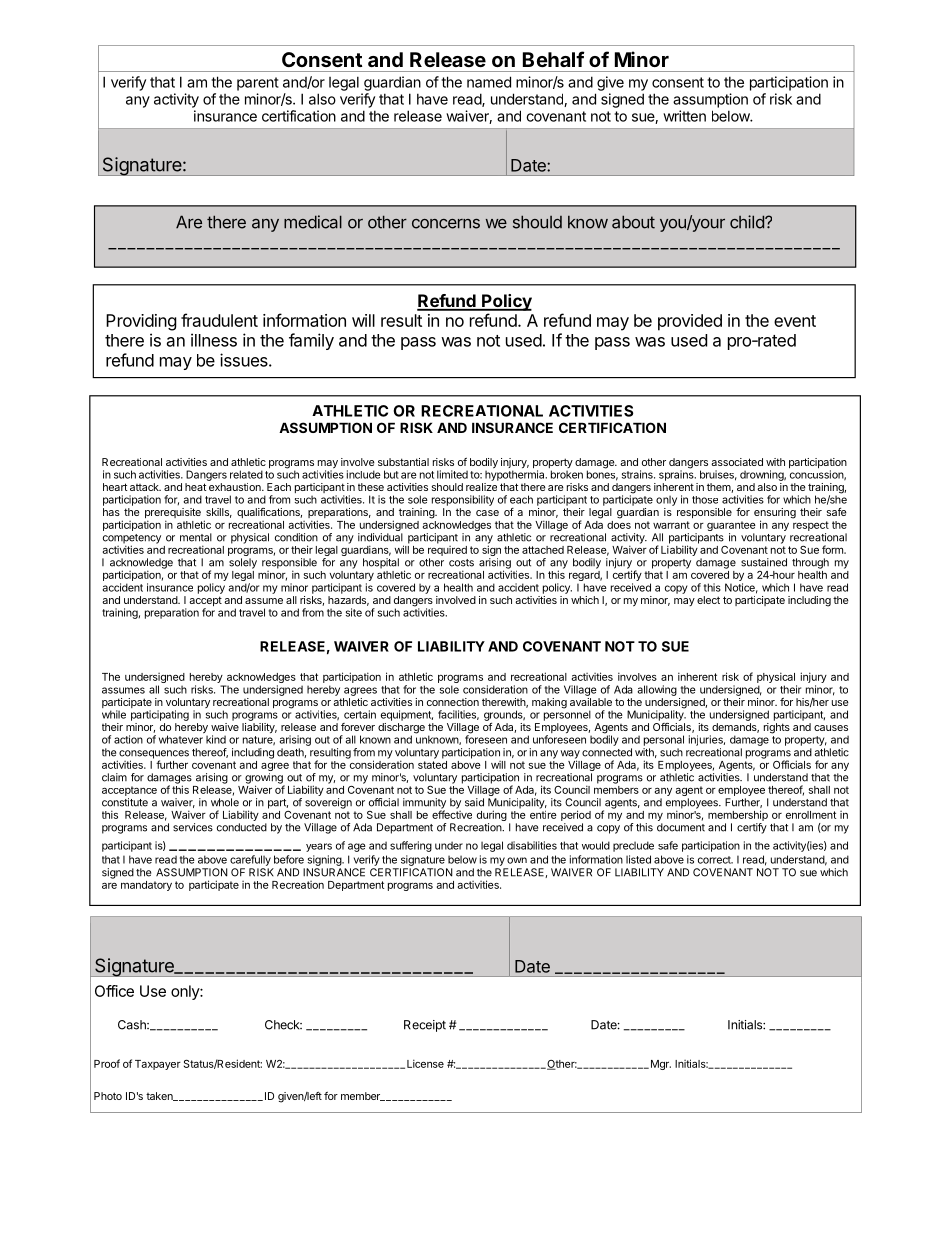 The image size is (952, 1233). Describe the element at coordinates (214, 340) in the page. I see `illness` at that location.
